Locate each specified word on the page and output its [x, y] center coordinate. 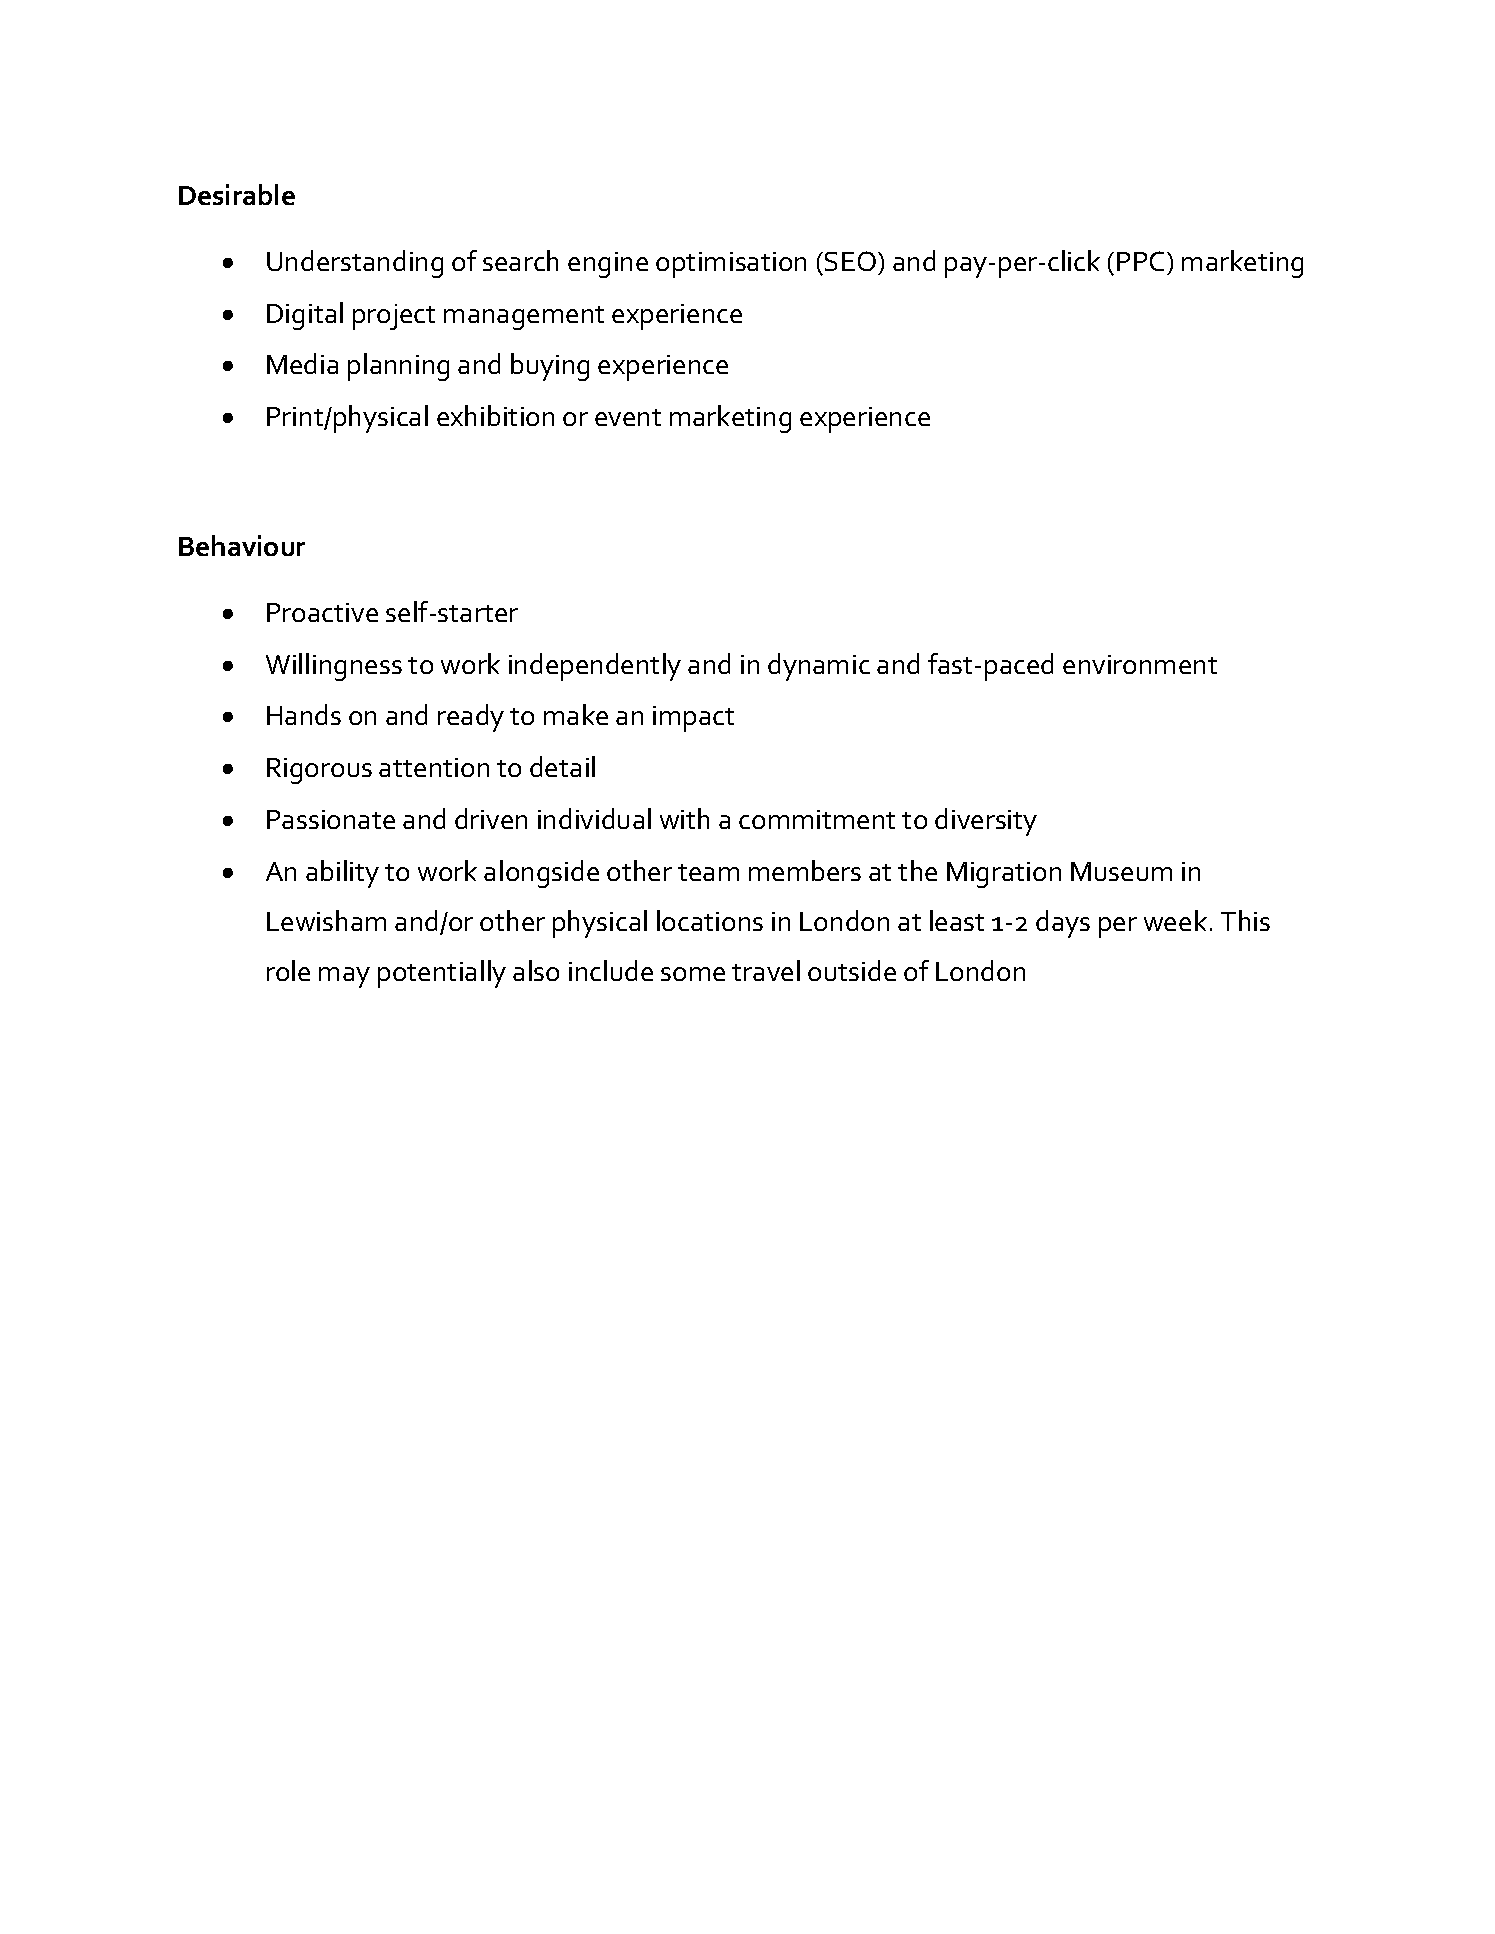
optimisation [731, 265]
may [344, 977]
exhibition [495, 415]
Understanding [355, 264]
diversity [986, 822]
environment [1140, 664]
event [628, 417]
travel [766, 970]
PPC [1140, 261]
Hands [304, 714]
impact [693, 719]
